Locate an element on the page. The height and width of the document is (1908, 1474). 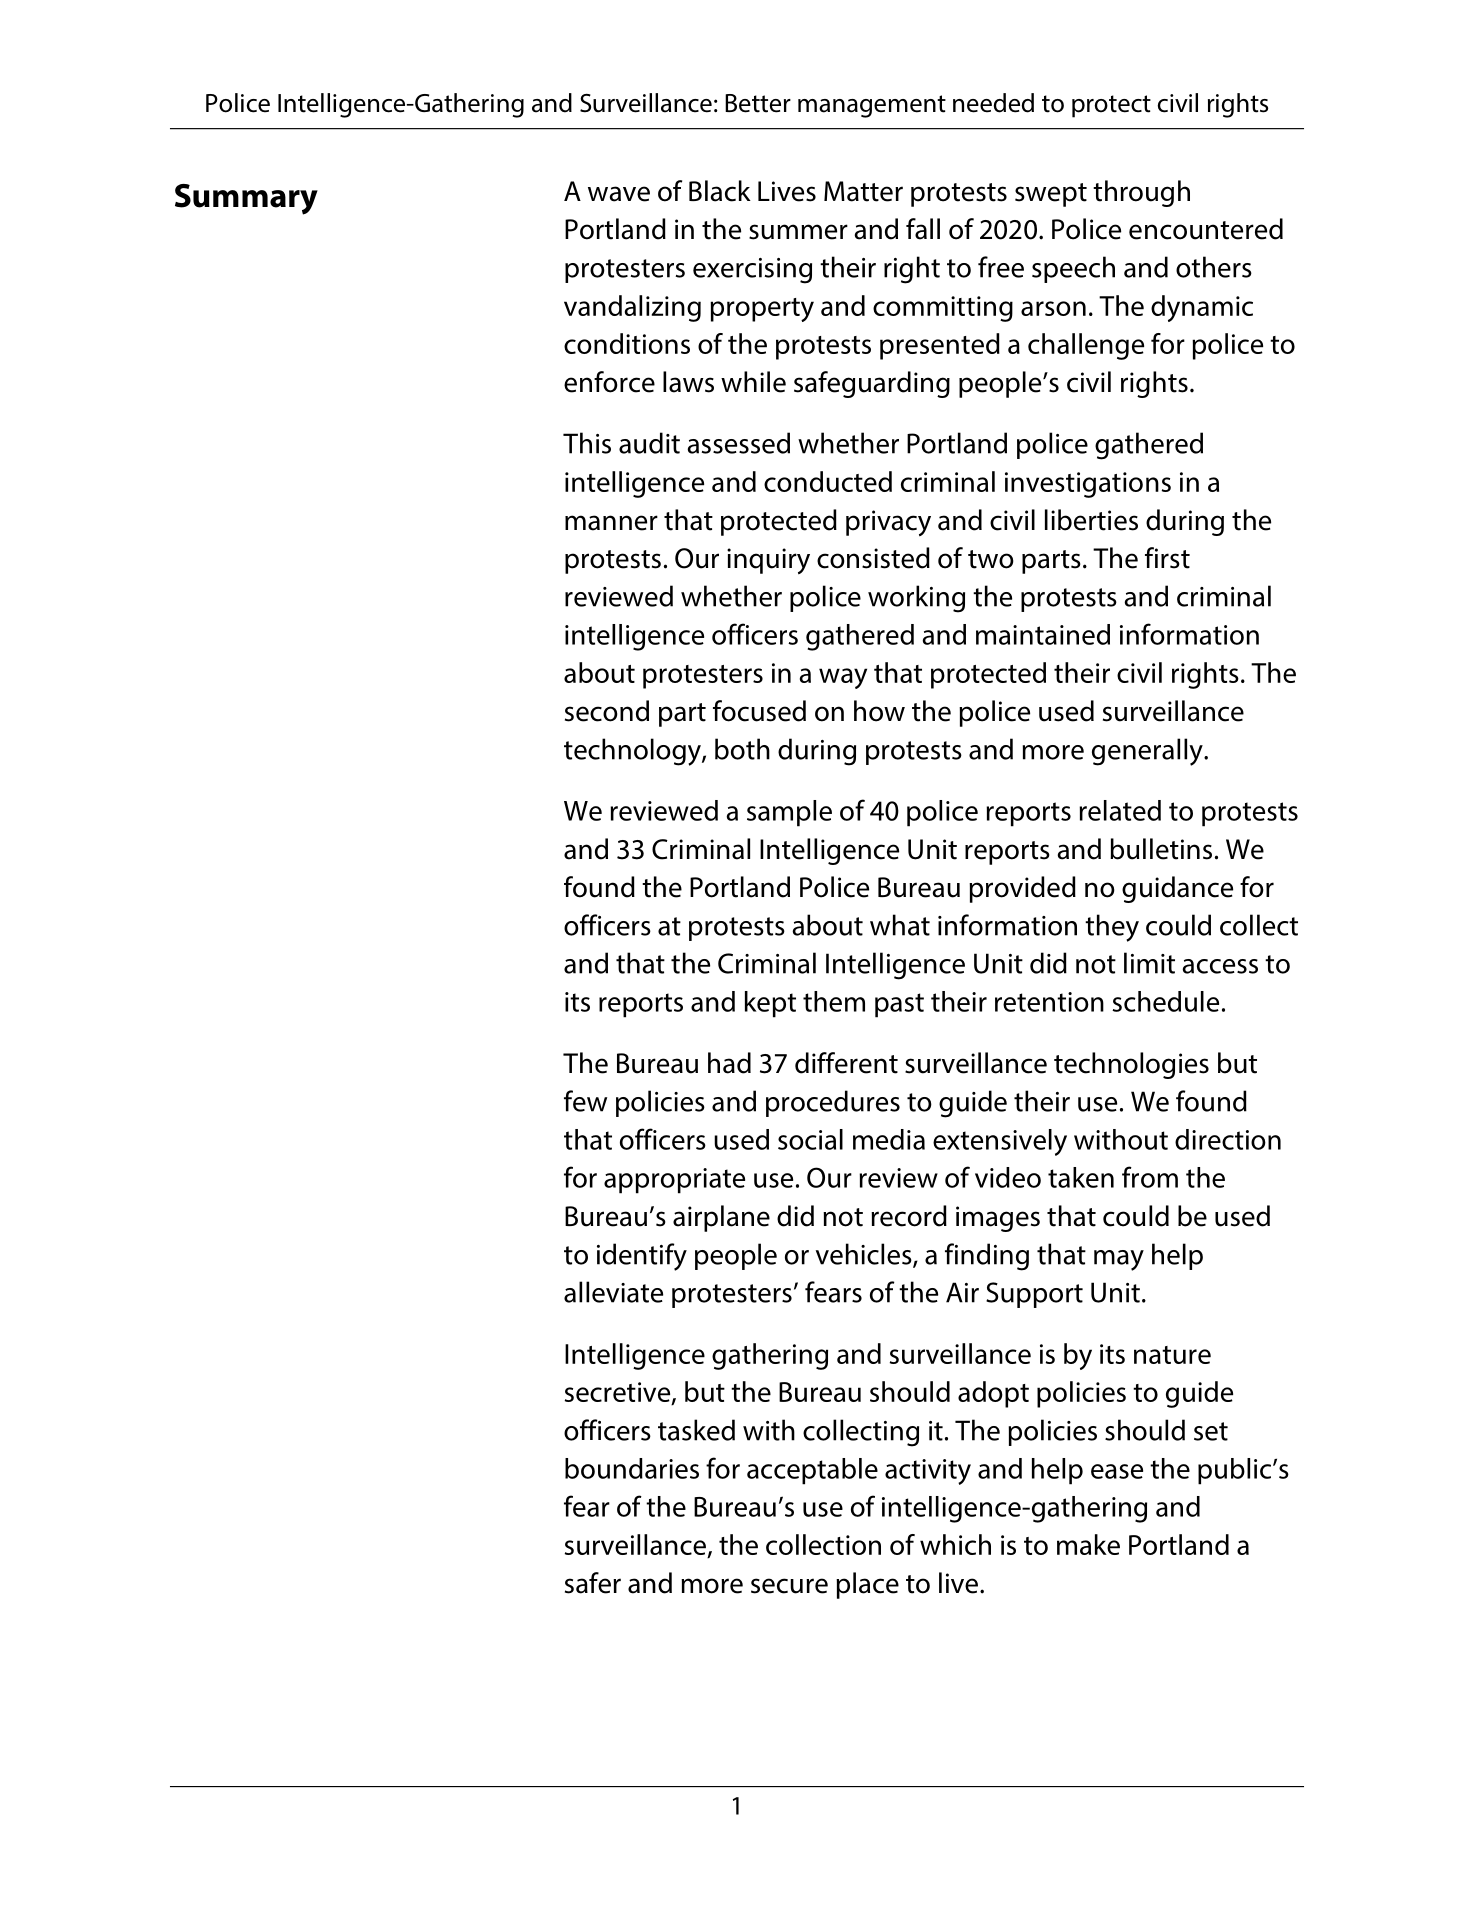
through is located at coordinates (1141, 193).
